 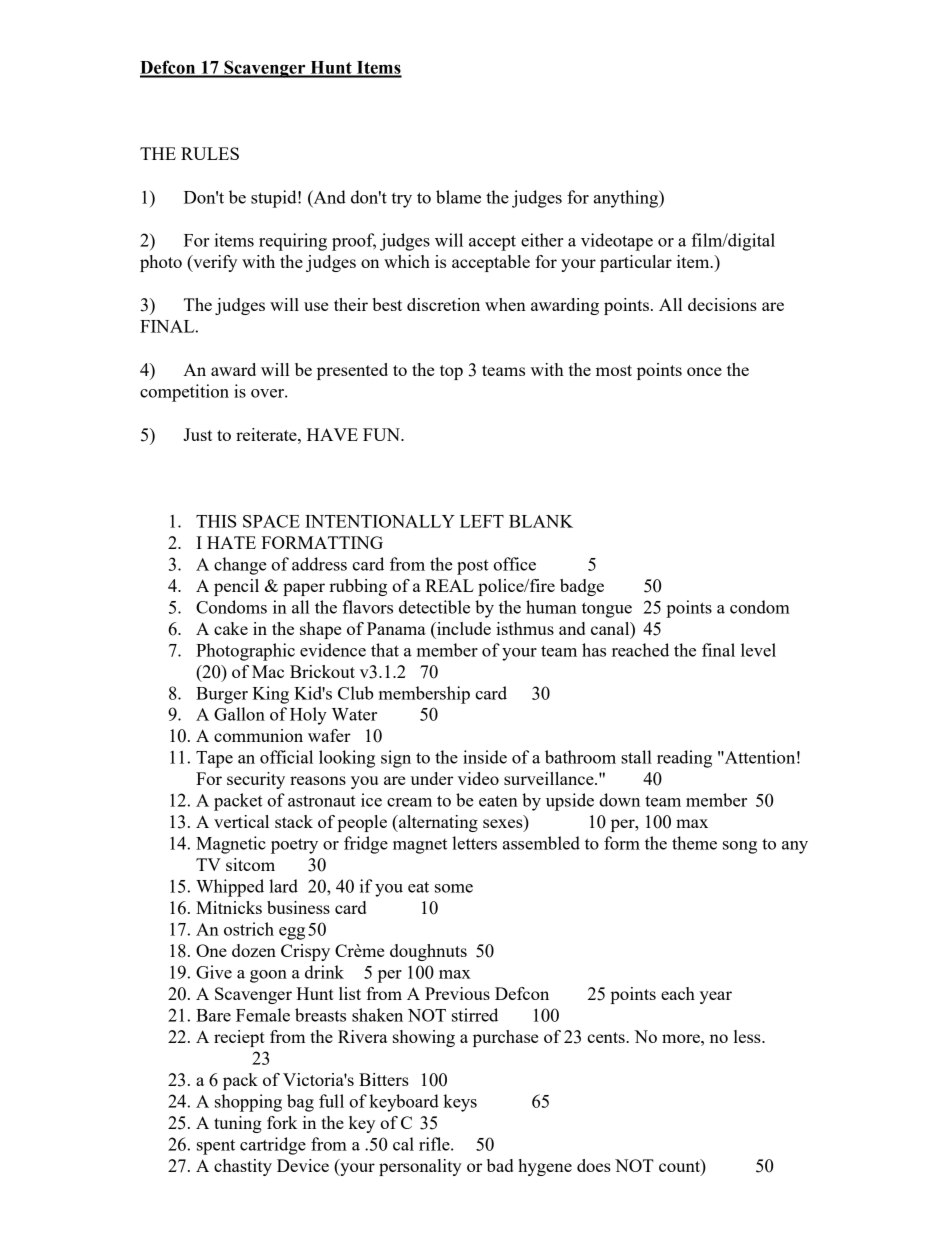 What do you see at coordinates (210, 153) in the image?
I see `RULES` at bounding box center [210, 153].
